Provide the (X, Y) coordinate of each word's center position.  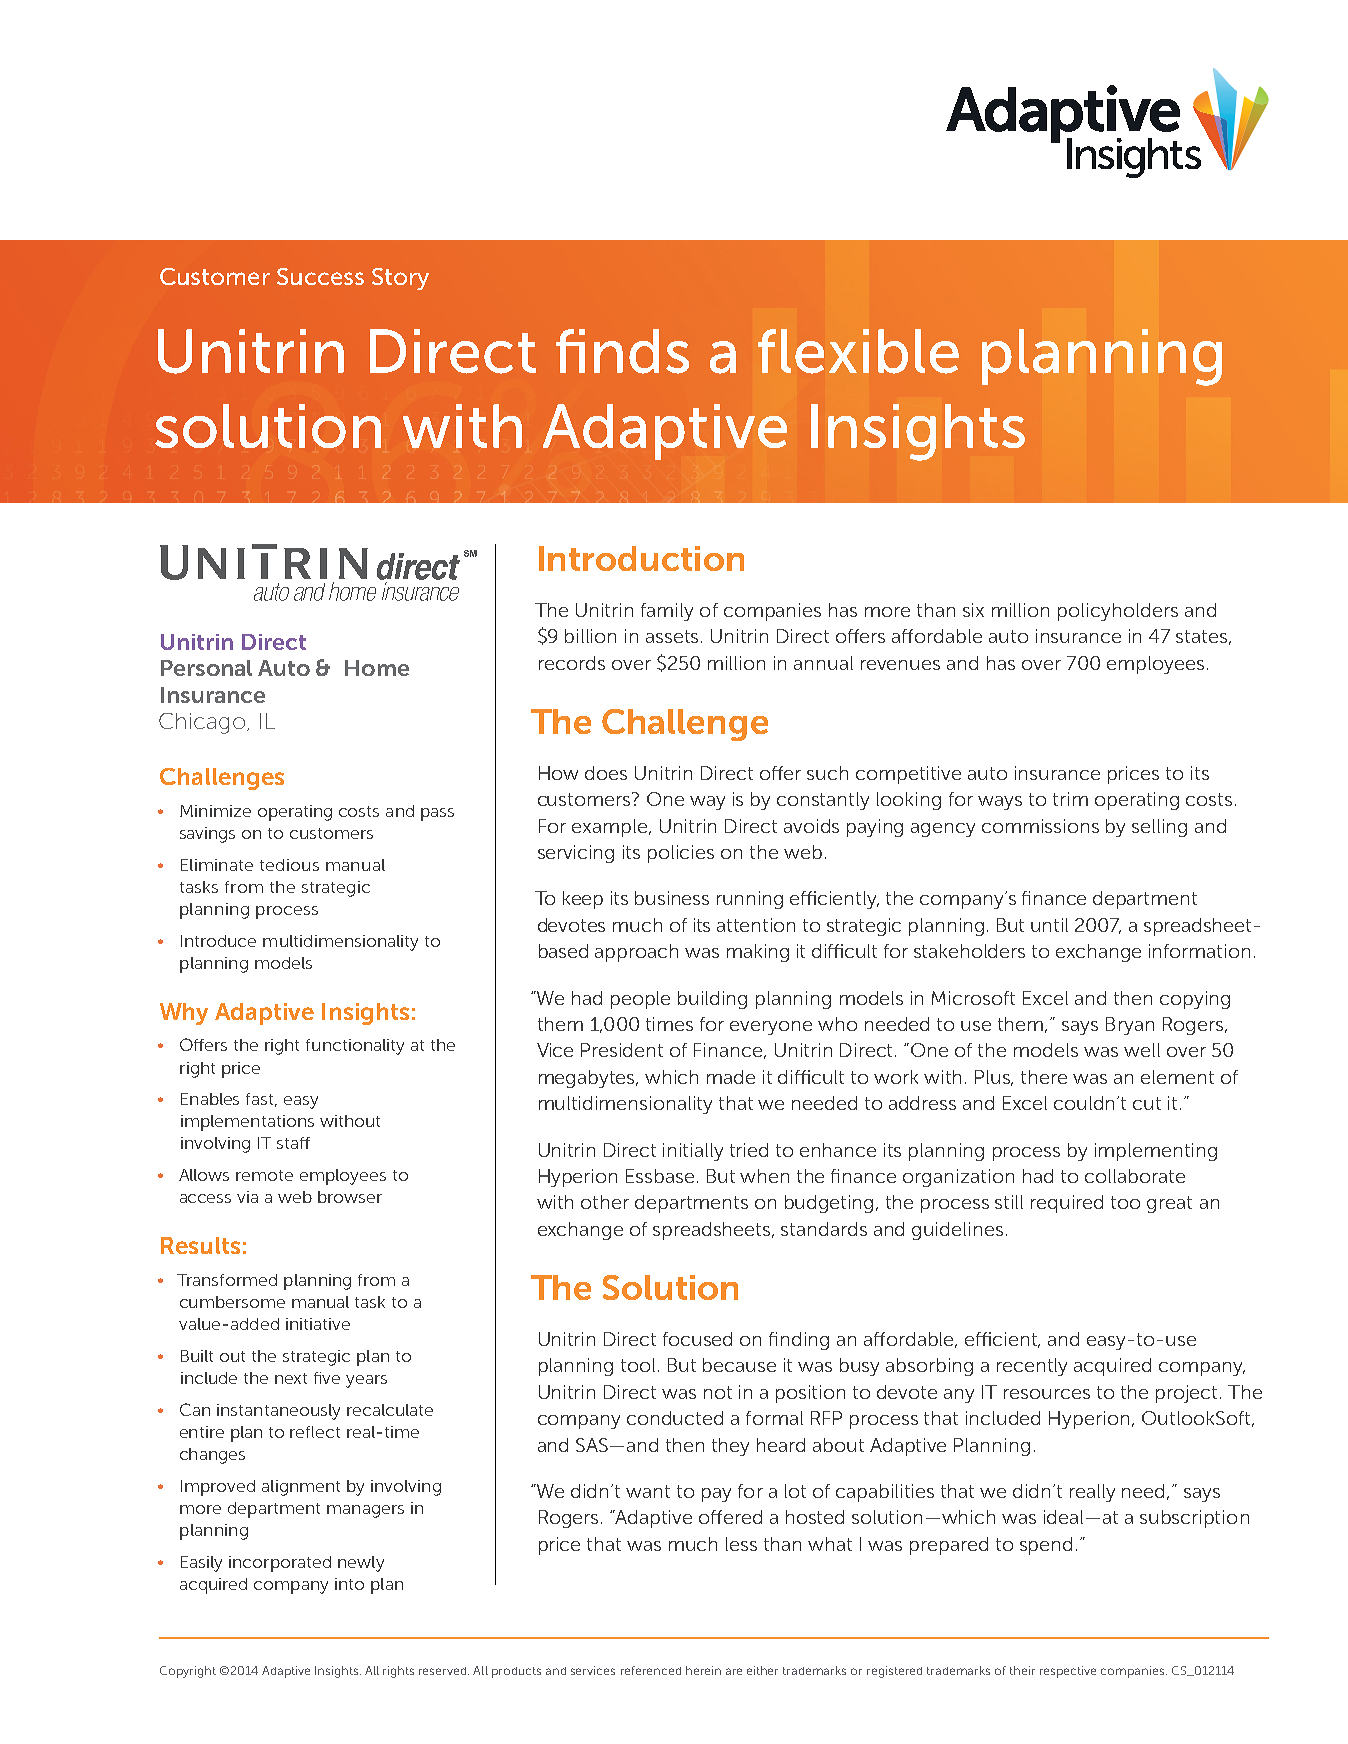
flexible (858, 351)
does (606, 773)
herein (703, 1670)
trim (1070, 799)
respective (1068, 1672)
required (1067, 1204)
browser (350, 1197)
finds (622, 351)
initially (693, 1152)
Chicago (202, 723)
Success (320, 276)
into (349, 1584)
